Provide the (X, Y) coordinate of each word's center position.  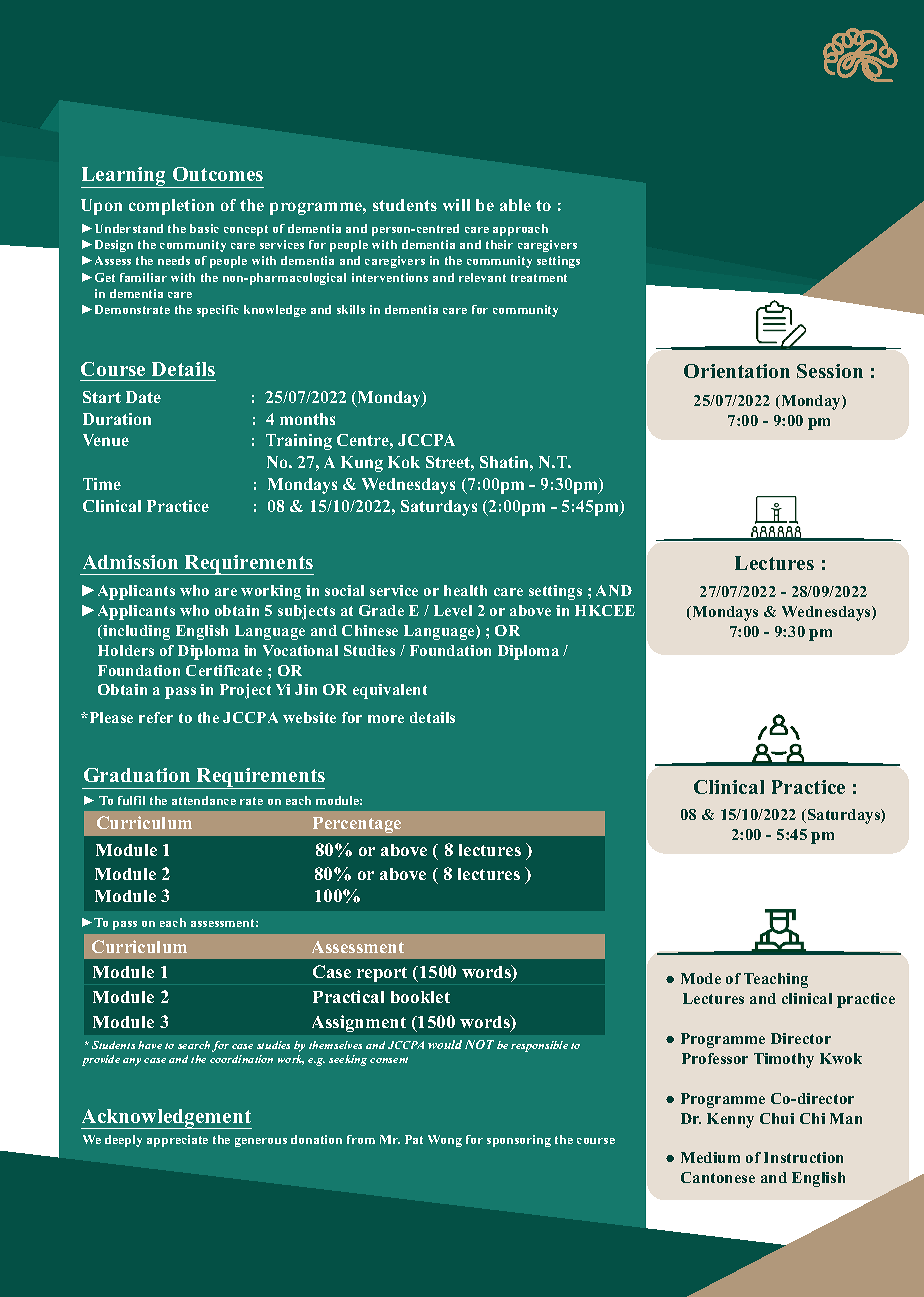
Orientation (737, 371)
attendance (204, 800)
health (465, 590)
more (386, 719)
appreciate (177, 1141)
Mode (701, 978)
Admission (130, 562)
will (456, 205)
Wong (445, 1141)
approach (520, 230)
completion (171, 207)
